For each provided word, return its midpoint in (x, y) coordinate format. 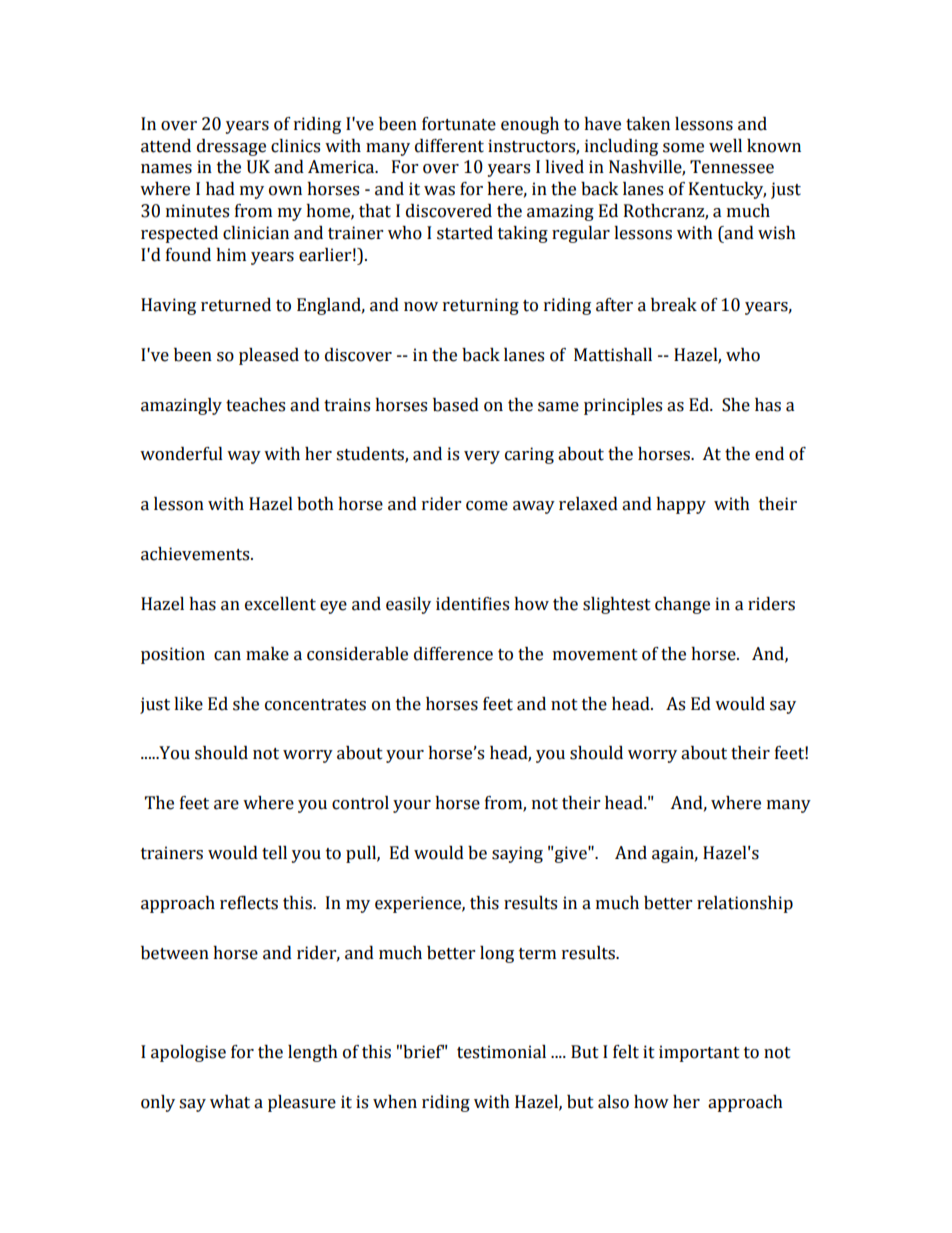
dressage (231, 147)
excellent (280, 604)
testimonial (501, 1052)
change (682, 605)
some (683, 148)
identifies (472, 604)
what (230, 1102)
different (449, 146)
